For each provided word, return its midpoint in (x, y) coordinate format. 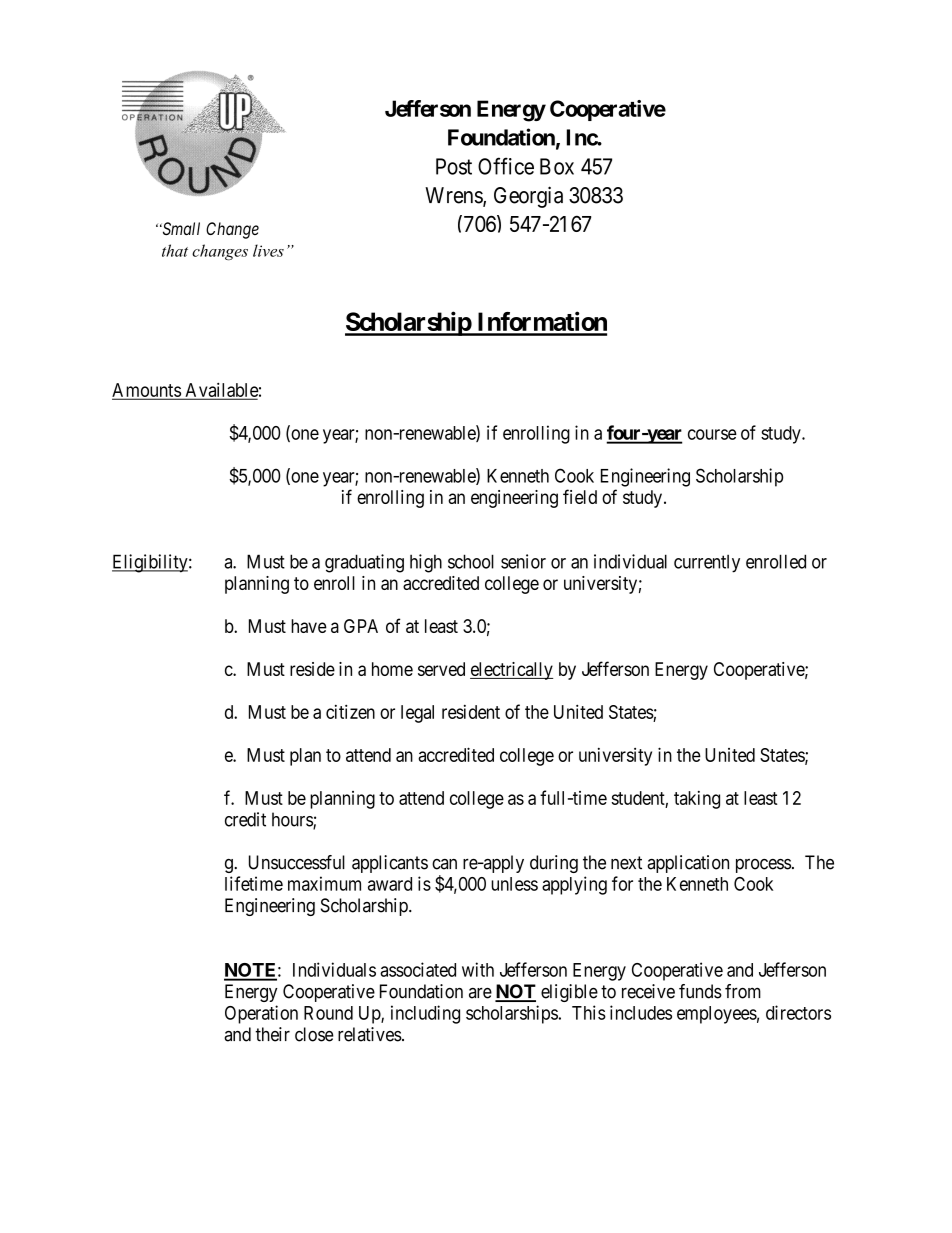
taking (697, 800)
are (480, 993)
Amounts (147, 391)
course (712, 434)
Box (557, 166)
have (309, 626)
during (554, 864)
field (580, 496)
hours (293, 820)
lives (268, 250)
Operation (261, 1014)
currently (707, 564)
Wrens (454, 196)
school (471, 561)
